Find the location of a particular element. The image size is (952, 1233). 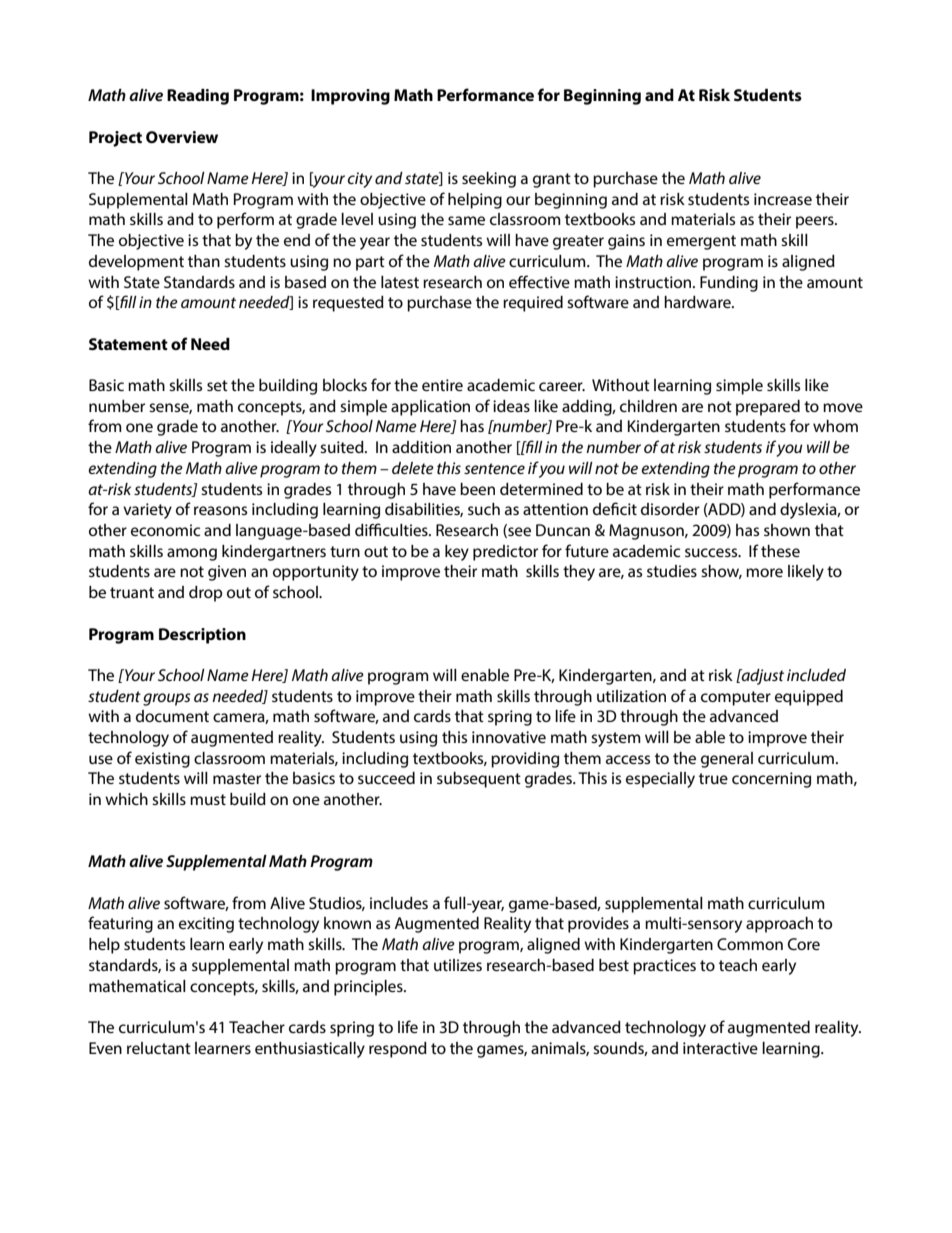

respond is located at coordinates (398, 1050).
